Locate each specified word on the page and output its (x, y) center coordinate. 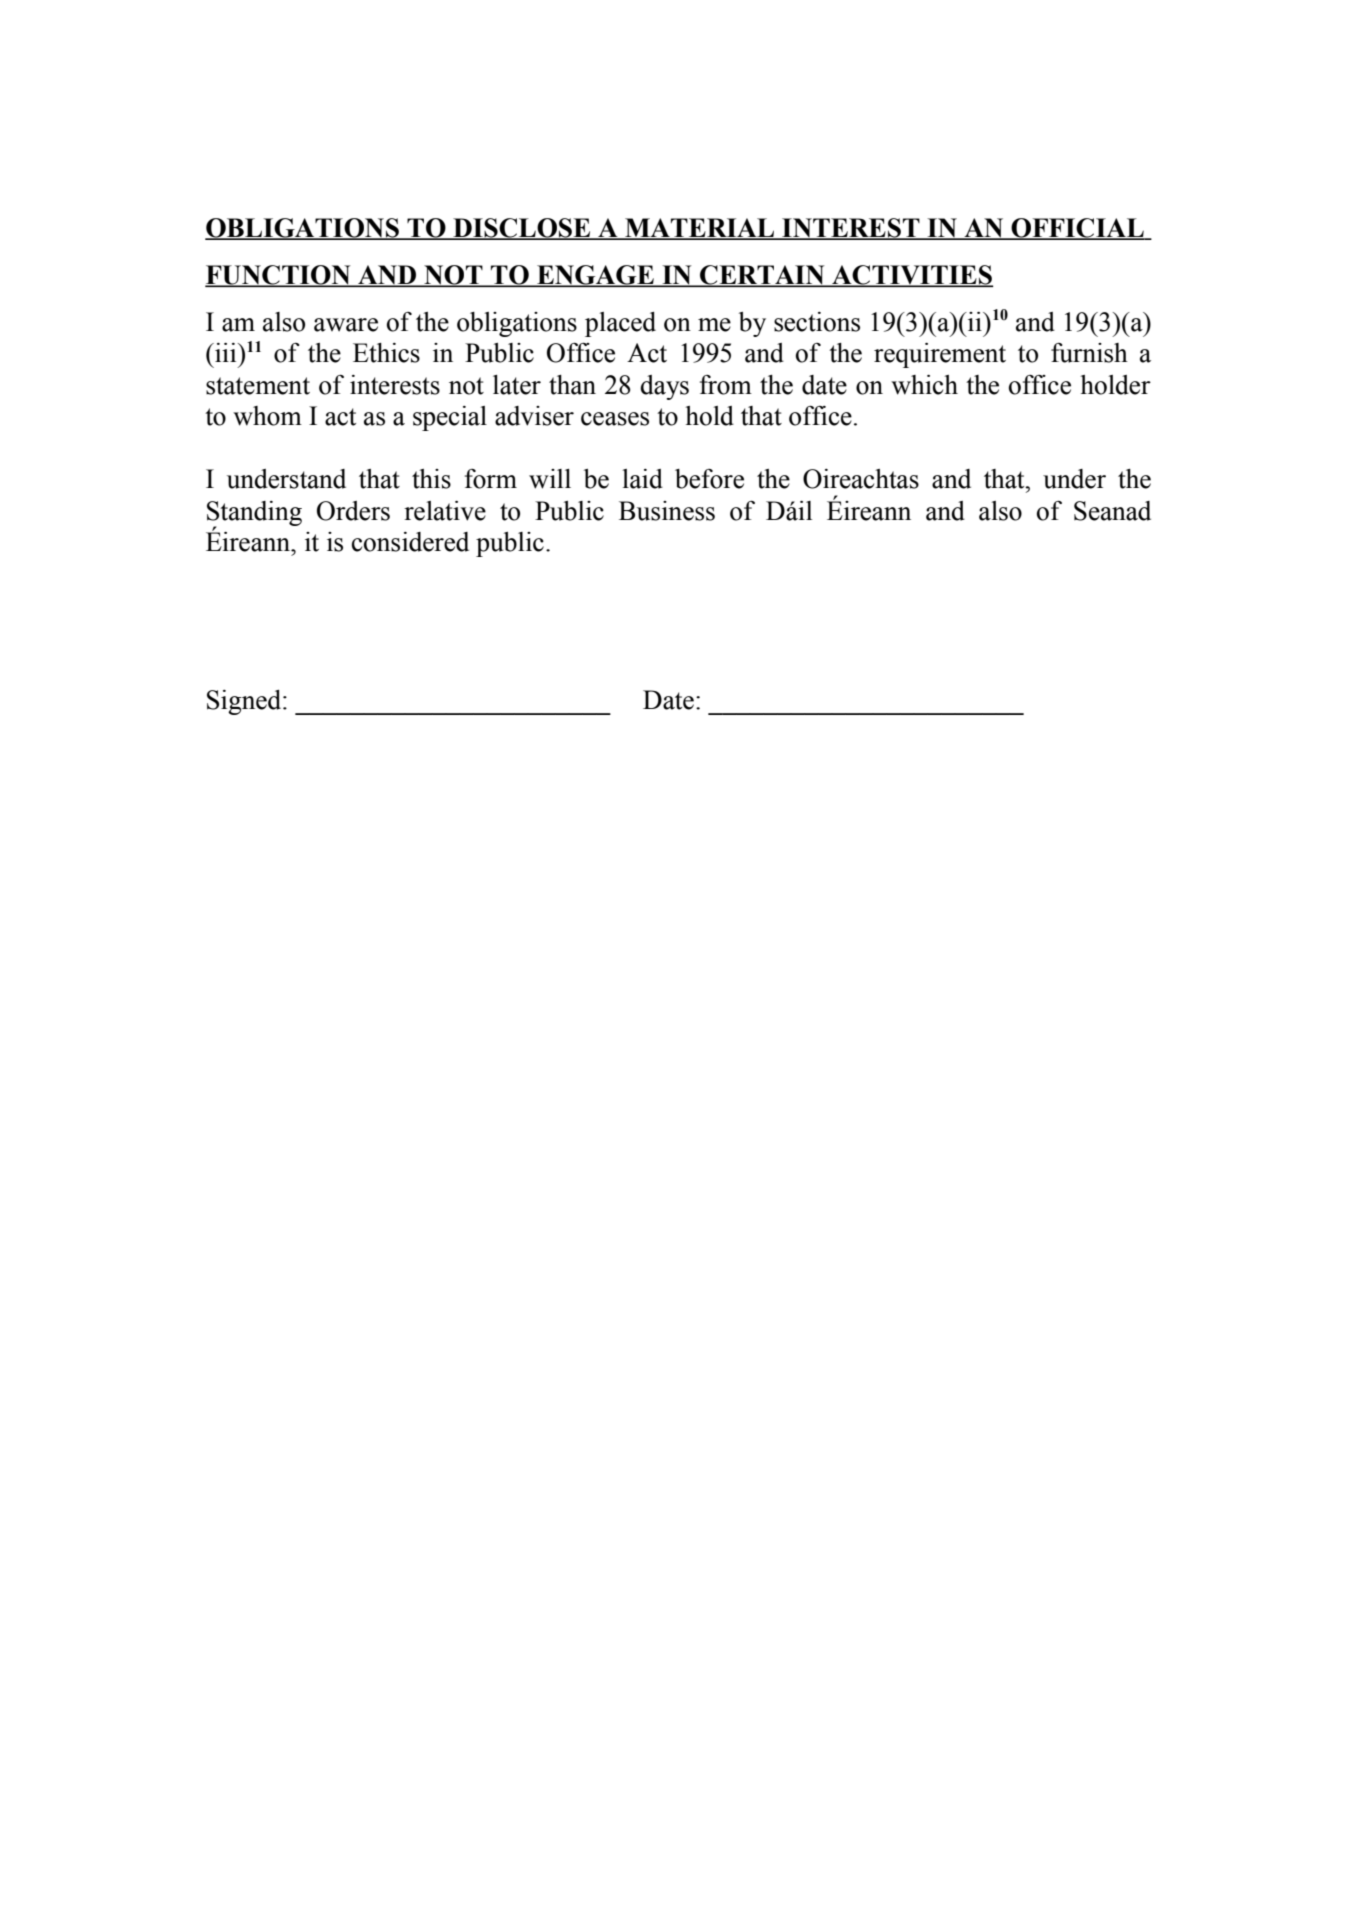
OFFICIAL (1077, 229)
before (709, 479)
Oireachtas (861, 479)
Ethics (386, 353)
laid (642, 479)
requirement (940, 355)
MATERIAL (700, 228)
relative (445, 511)
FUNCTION (279, 276)
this (431, 479)
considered (410, 542)
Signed (245, 702)
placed (620, 324)
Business (667, 511)
